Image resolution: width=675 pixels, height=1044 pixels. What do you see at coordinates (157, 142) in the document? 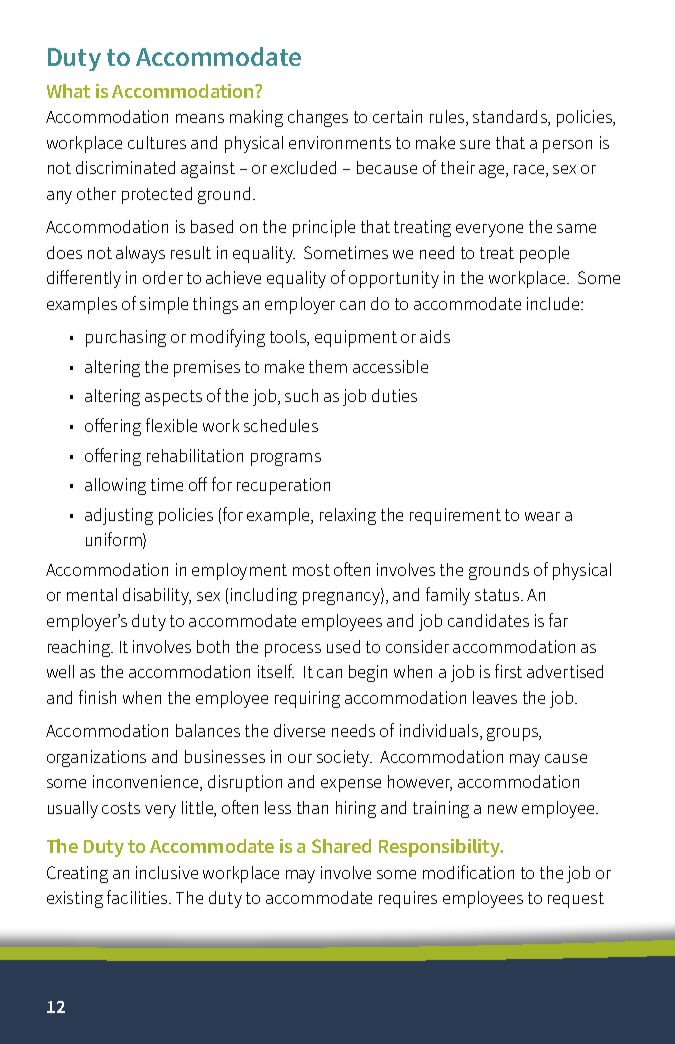
I see `cultures` at bounding box center [157, 142].
